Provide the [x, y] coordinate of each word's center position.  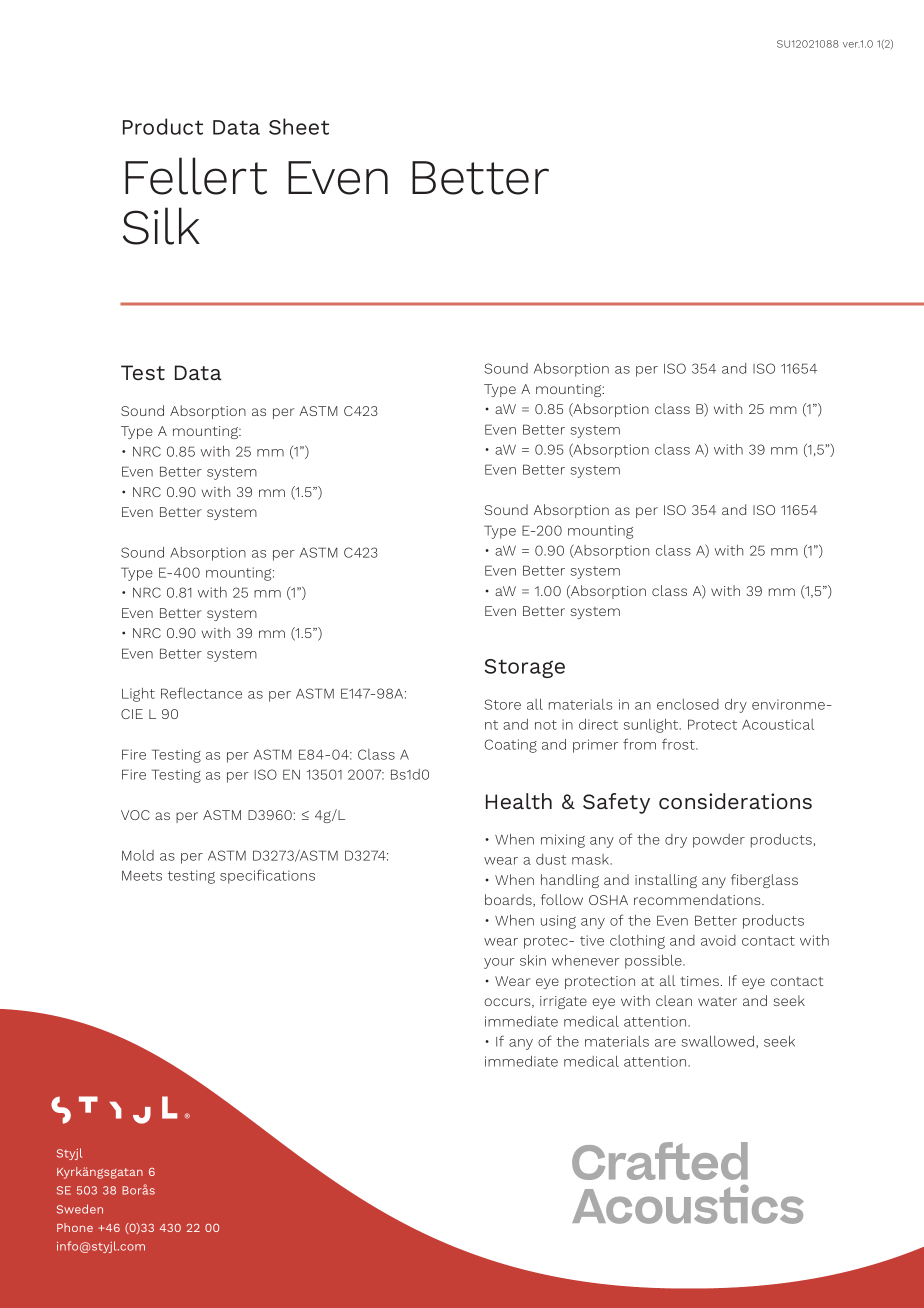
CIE [132, 714]
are [665, 1043]
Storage [525, 668]
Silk [161, 226]
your [499, 963]
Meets [142, 875]
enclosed [688, 704]
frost [679, 744]
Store [502, 704]
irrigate [563, 1002]
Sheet [299, 126]
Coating [511, 746]
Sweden [80, 1209]
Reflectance [201, 693]
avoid [718, 940]
